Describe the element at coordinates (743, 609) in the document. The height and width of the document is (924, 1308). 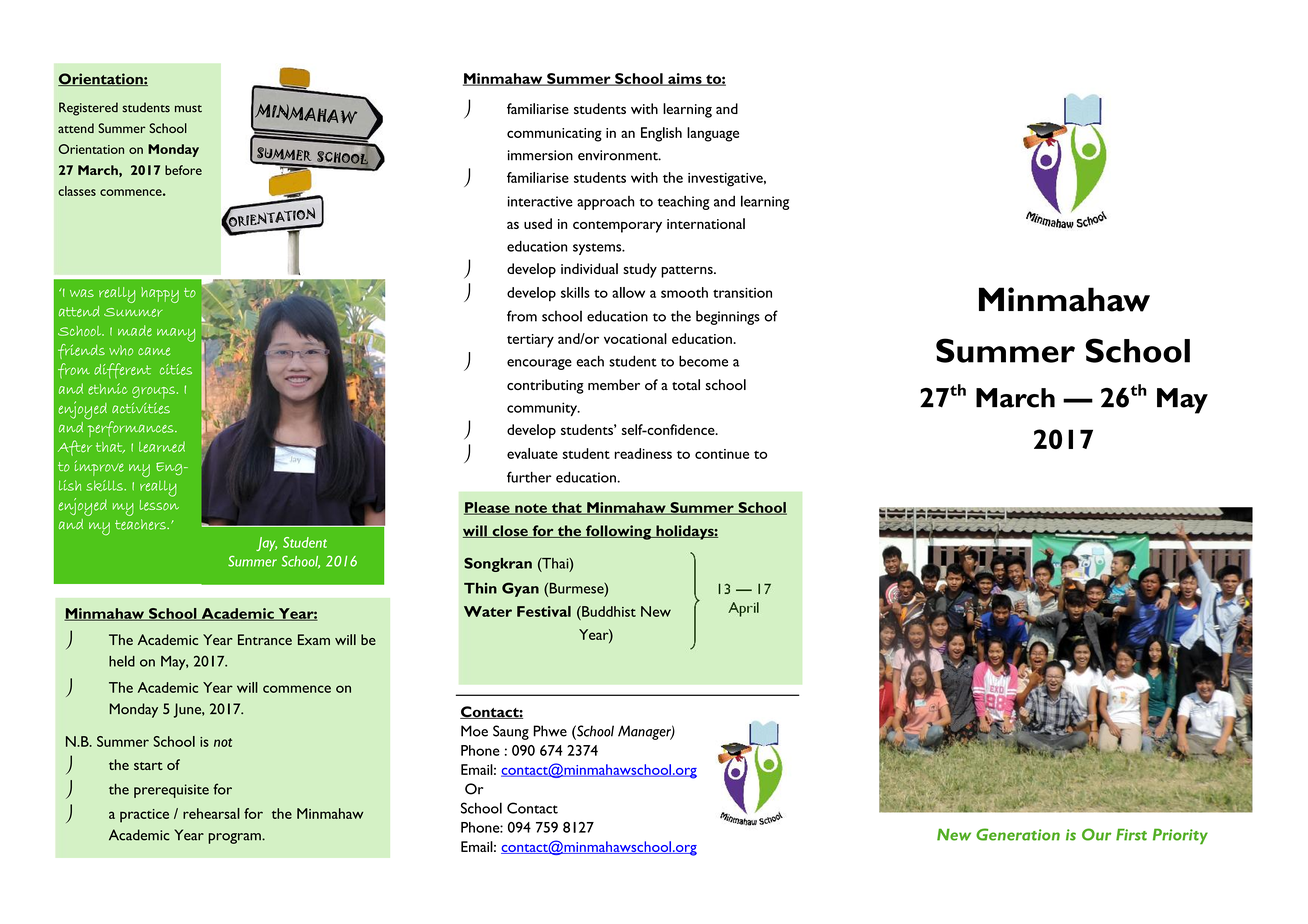
I see `April` at that location.
